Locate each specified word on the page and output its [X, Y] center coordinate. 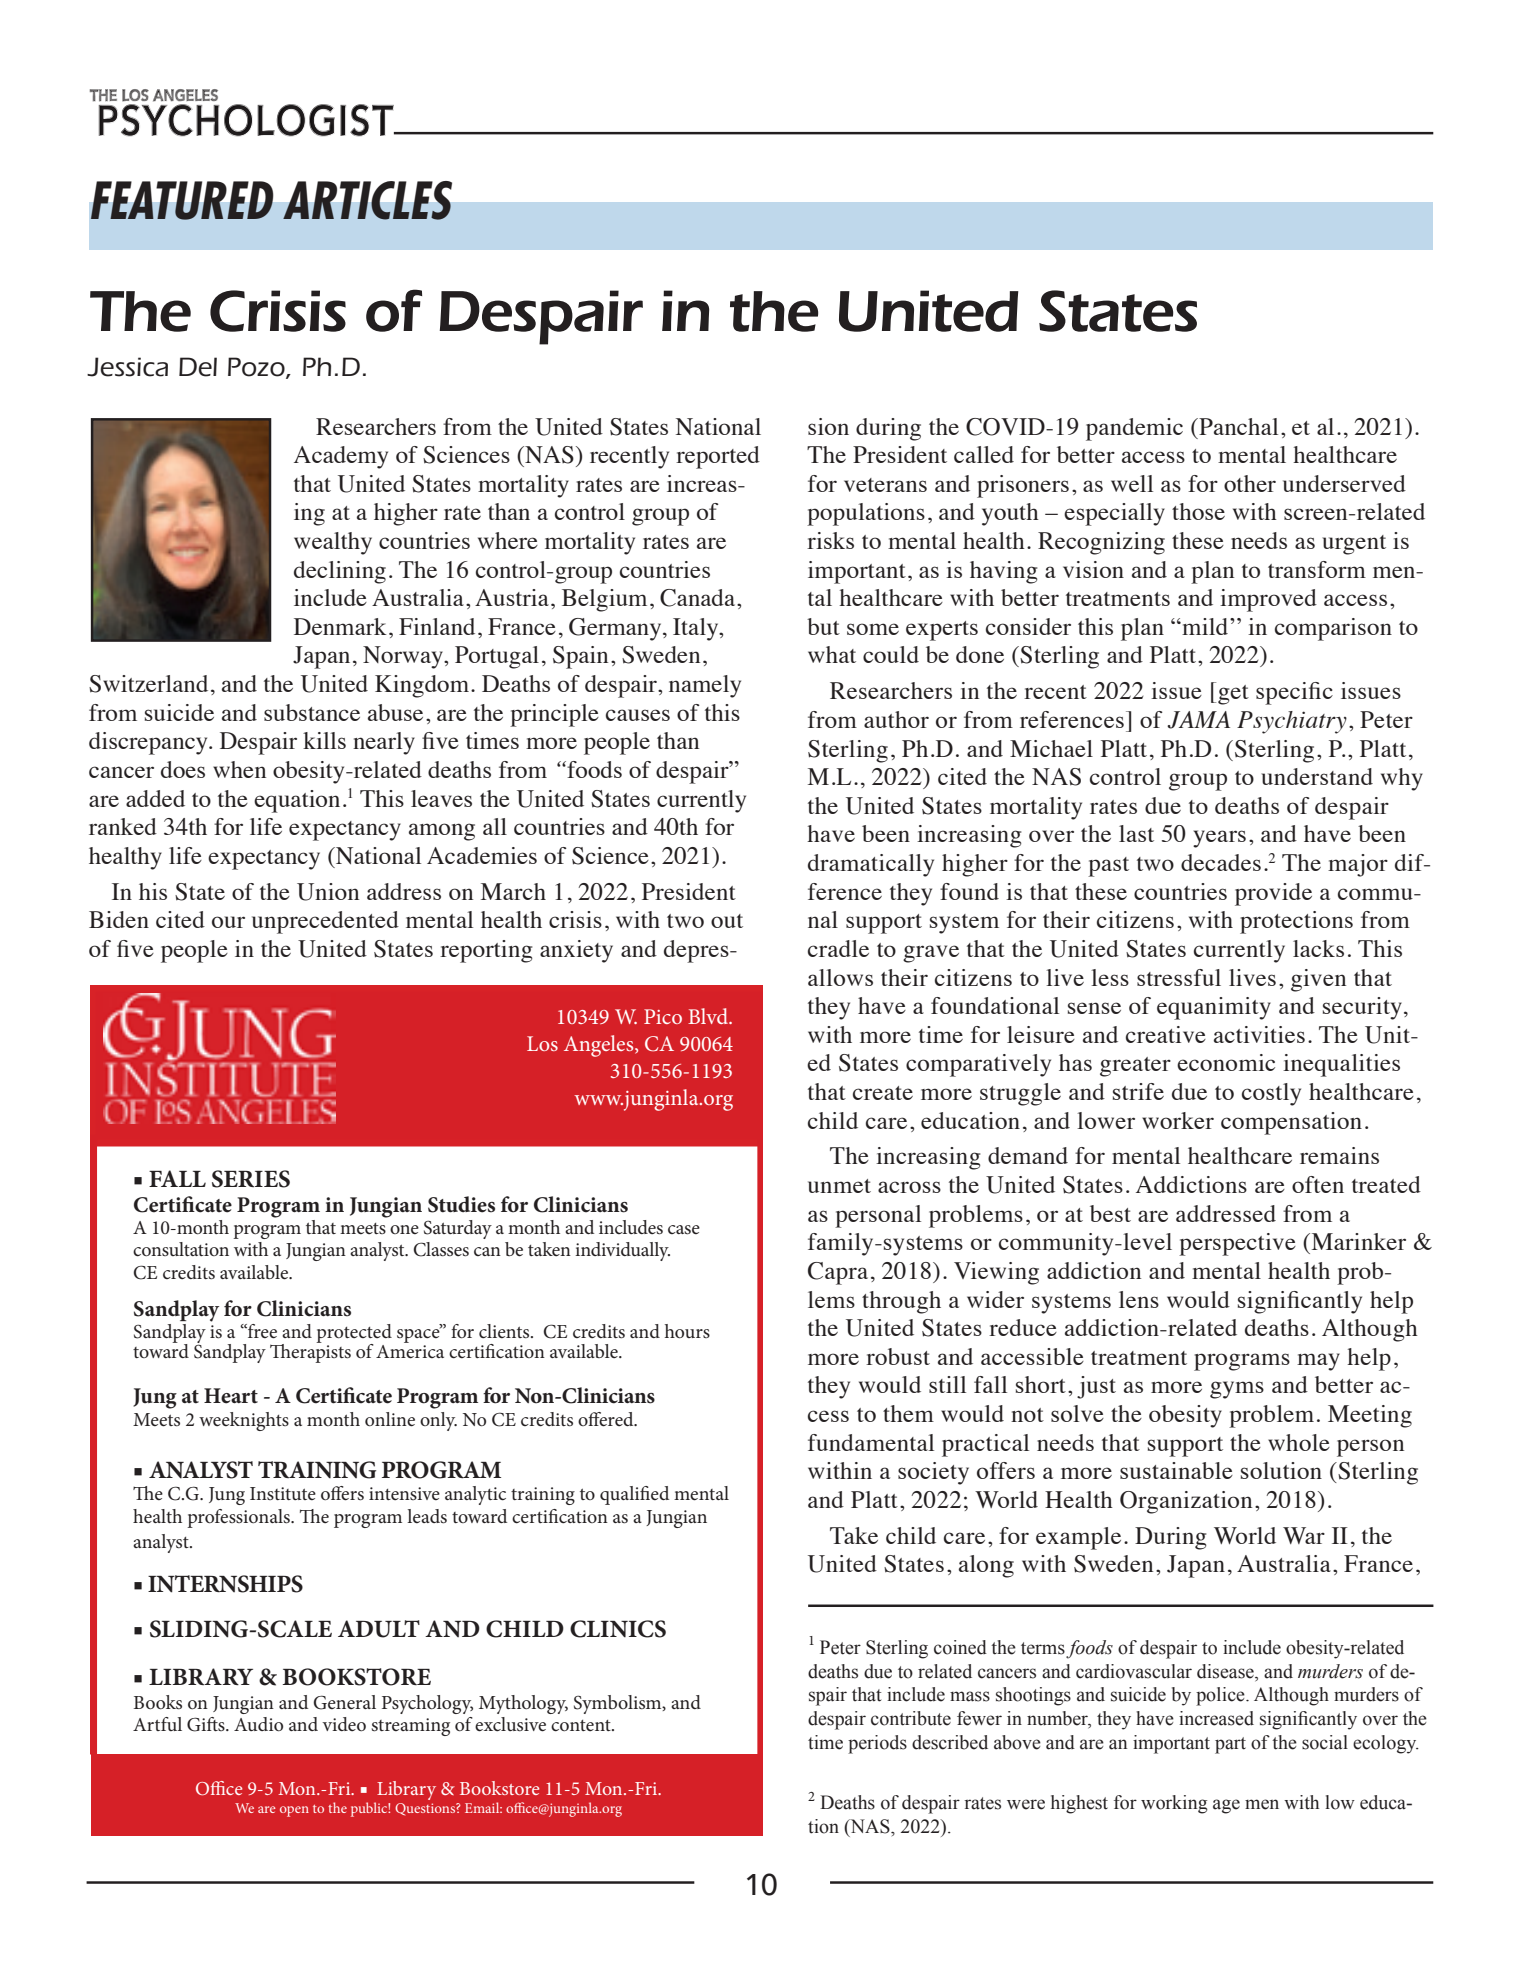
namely [705, 686]
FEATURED [182, 200]
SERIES [251, 1179]
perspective [1237, 1244]
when [239, 769]
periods [877, 1744]
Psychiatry [1292, 722]
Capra [838, 1273]
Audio [258, 1724]
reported [718, 457]
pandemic [1134, 429]
